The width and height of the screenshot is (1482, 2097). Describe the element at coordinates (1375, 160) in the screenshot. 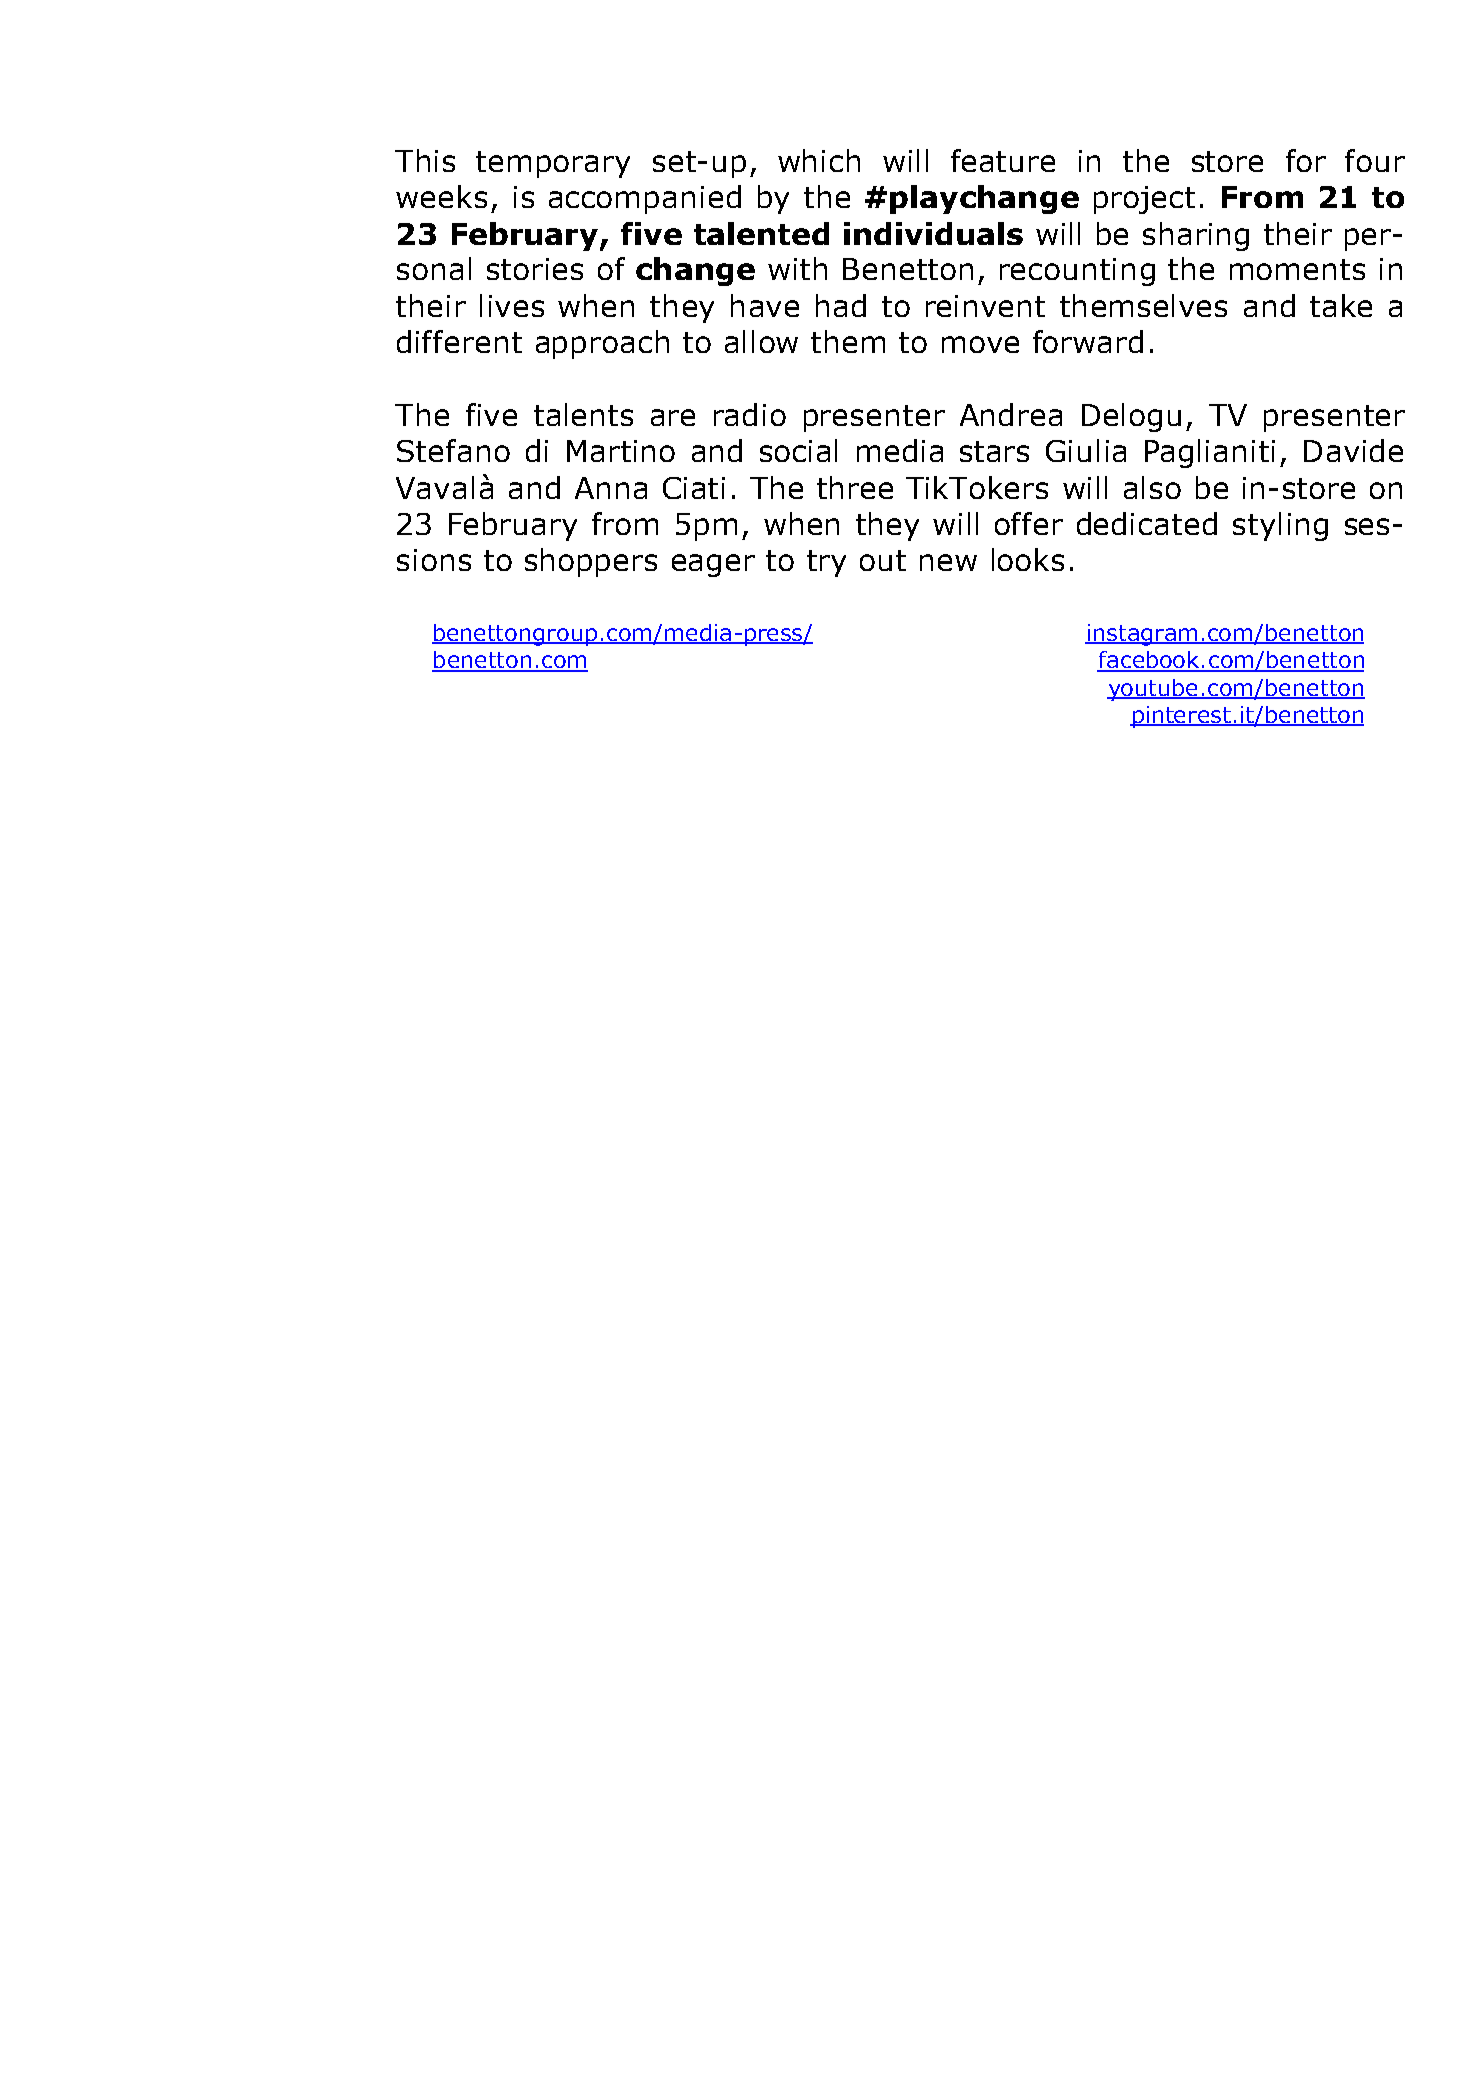

I see `four` at that location.
